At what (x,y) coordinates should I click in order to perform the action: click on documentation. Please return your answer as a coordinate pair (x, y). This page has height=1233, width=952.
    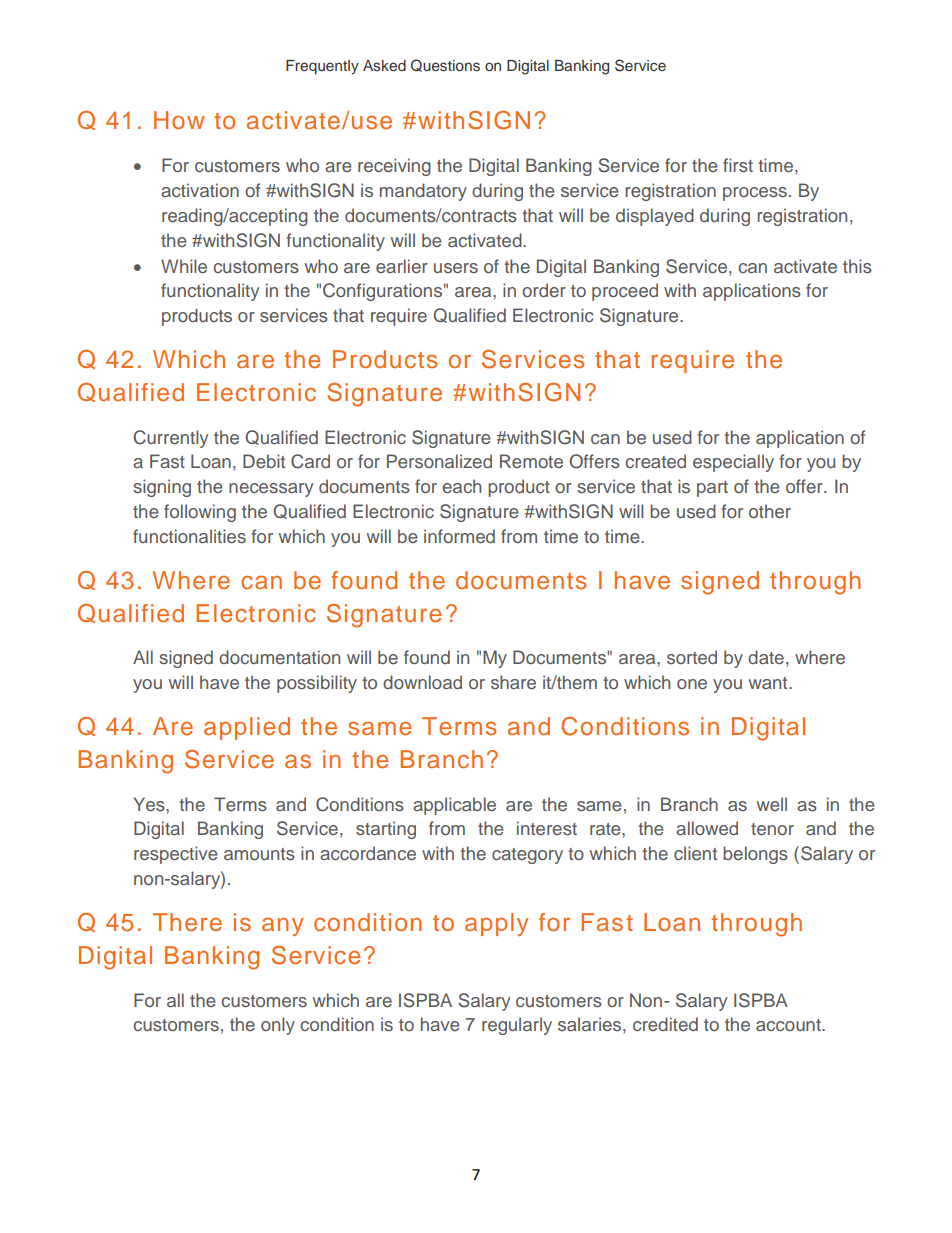
    Looking at the image, I should click on (279, 657).
